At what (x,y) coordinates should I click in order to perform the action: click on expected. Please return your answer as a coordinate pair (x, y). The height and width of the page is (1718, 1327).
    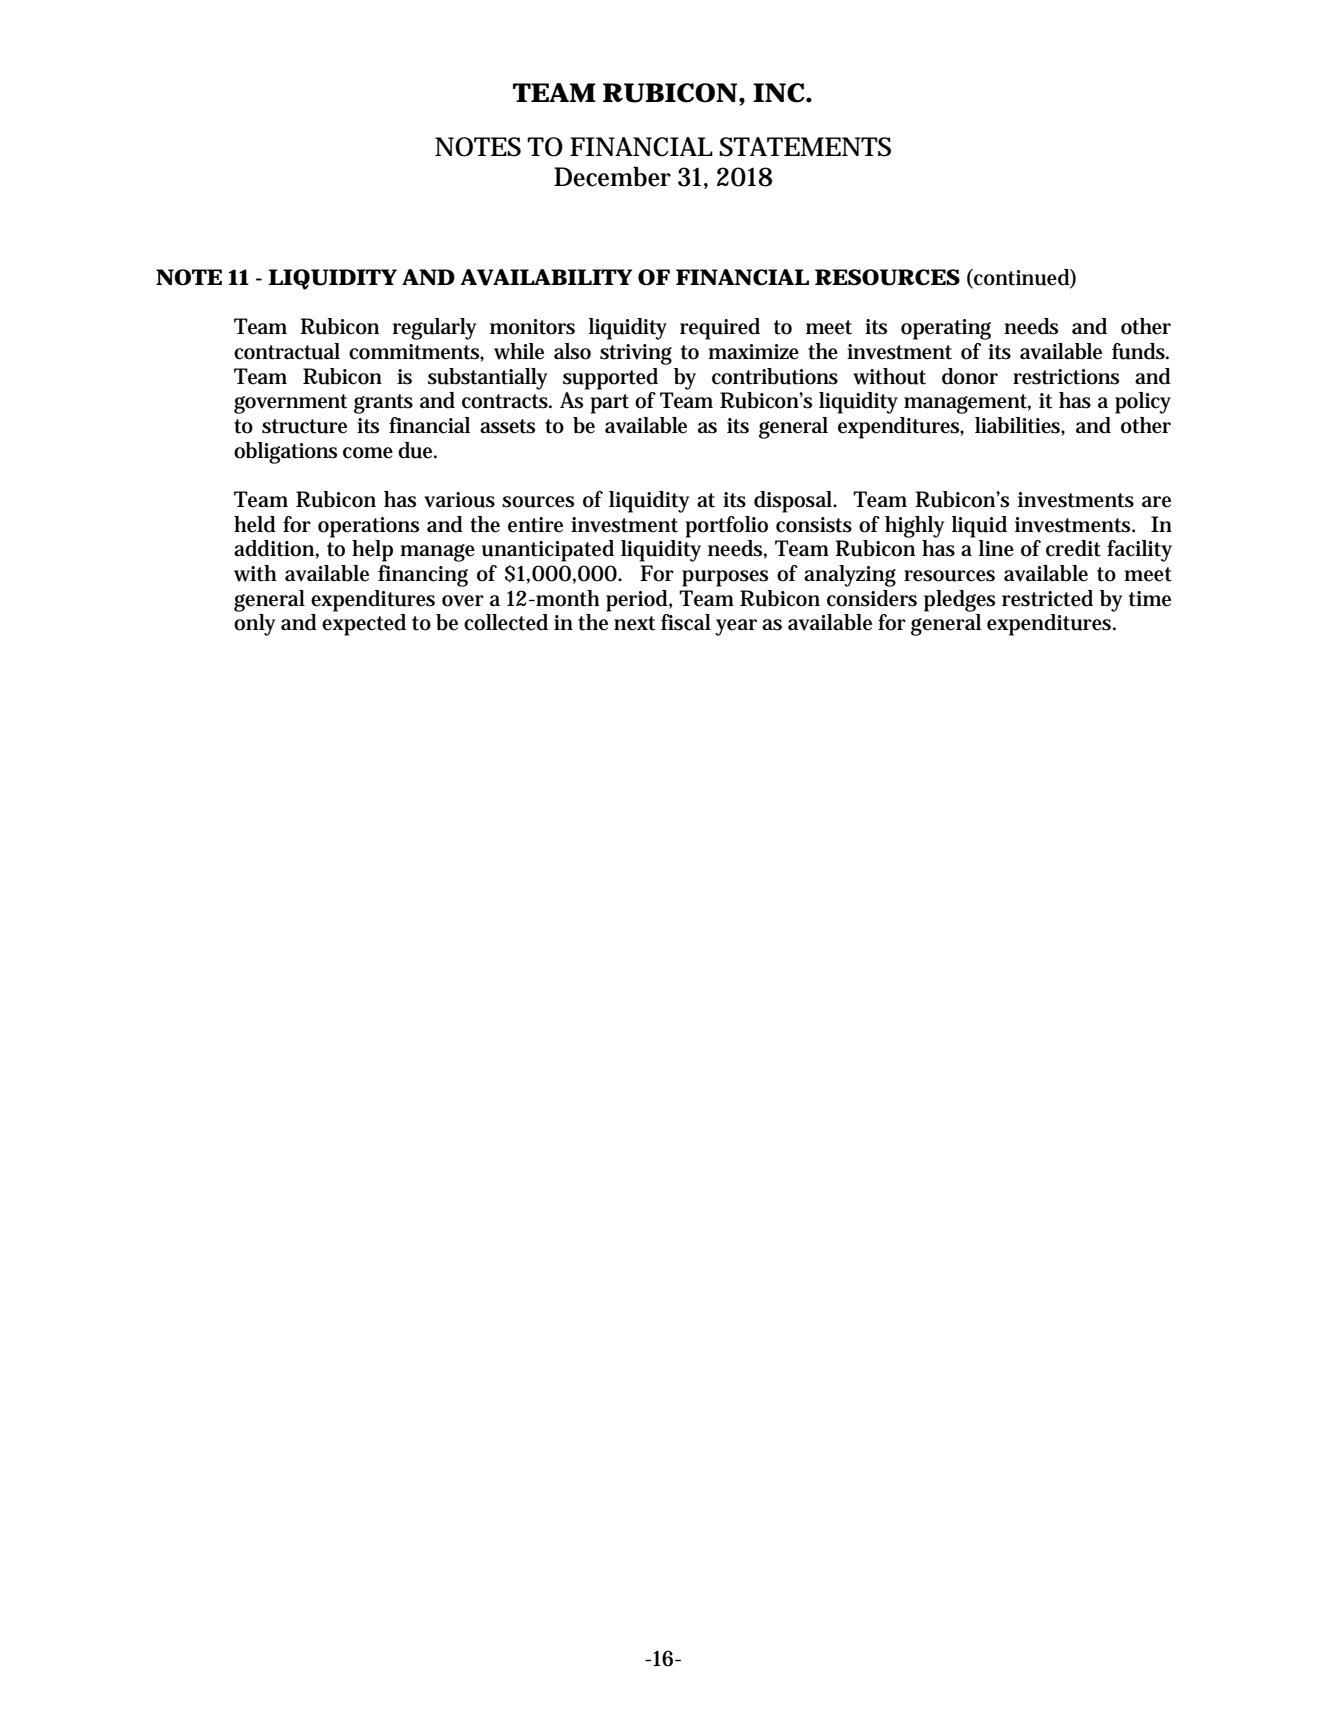
    Looking at the image, I should click on (364, 625).
